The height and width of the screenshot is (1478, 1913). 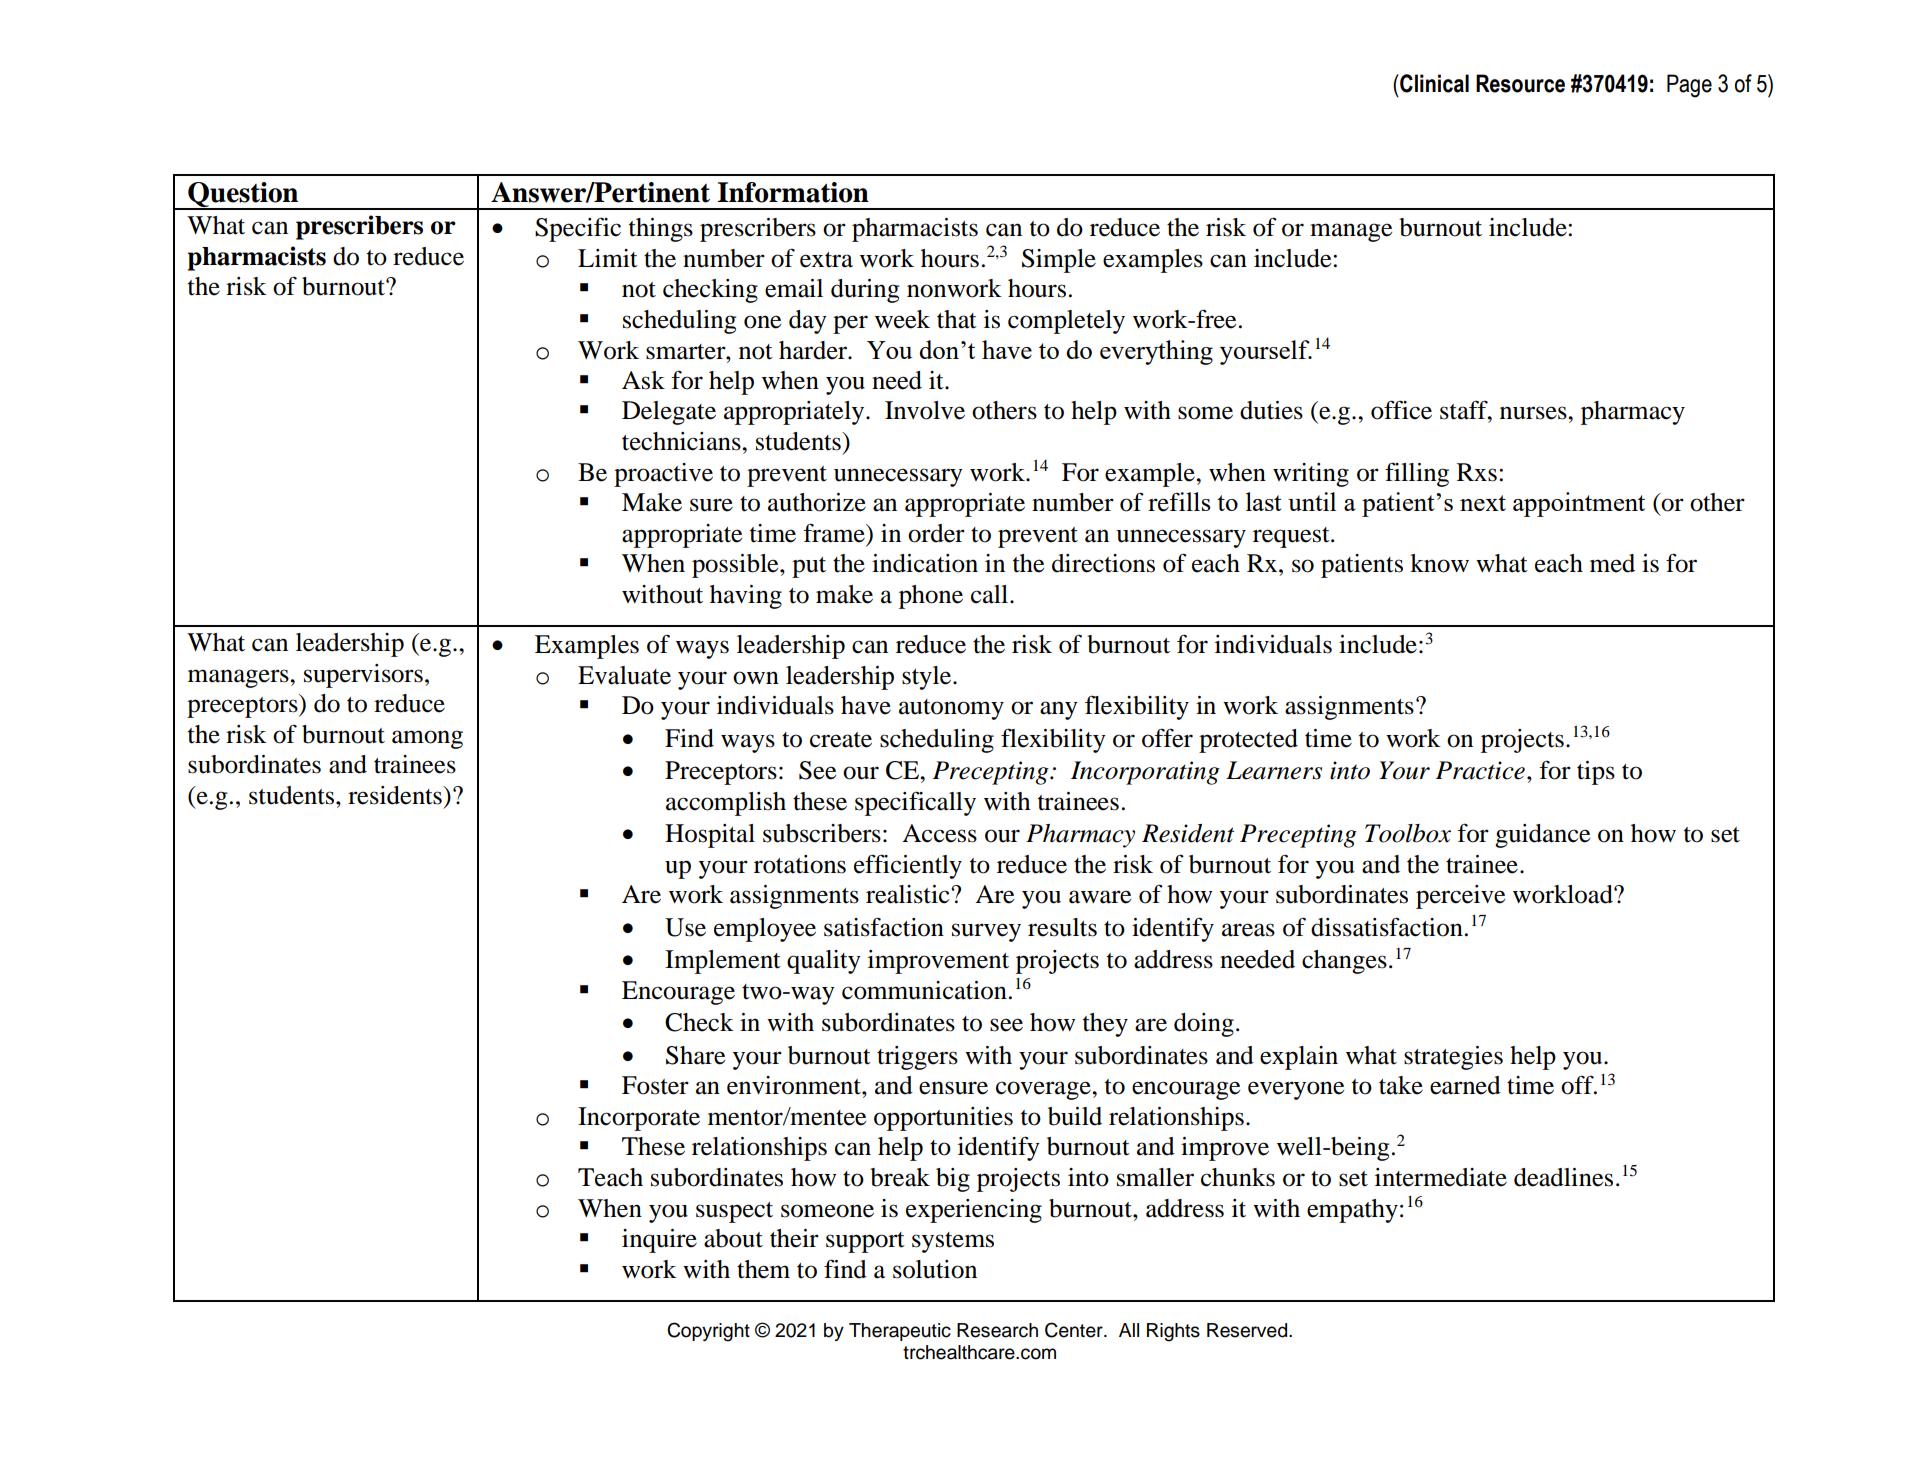 What do you see at coordinates (243, 196) in the screenshot?
I see `Question` at bounding box center [243, 196].
